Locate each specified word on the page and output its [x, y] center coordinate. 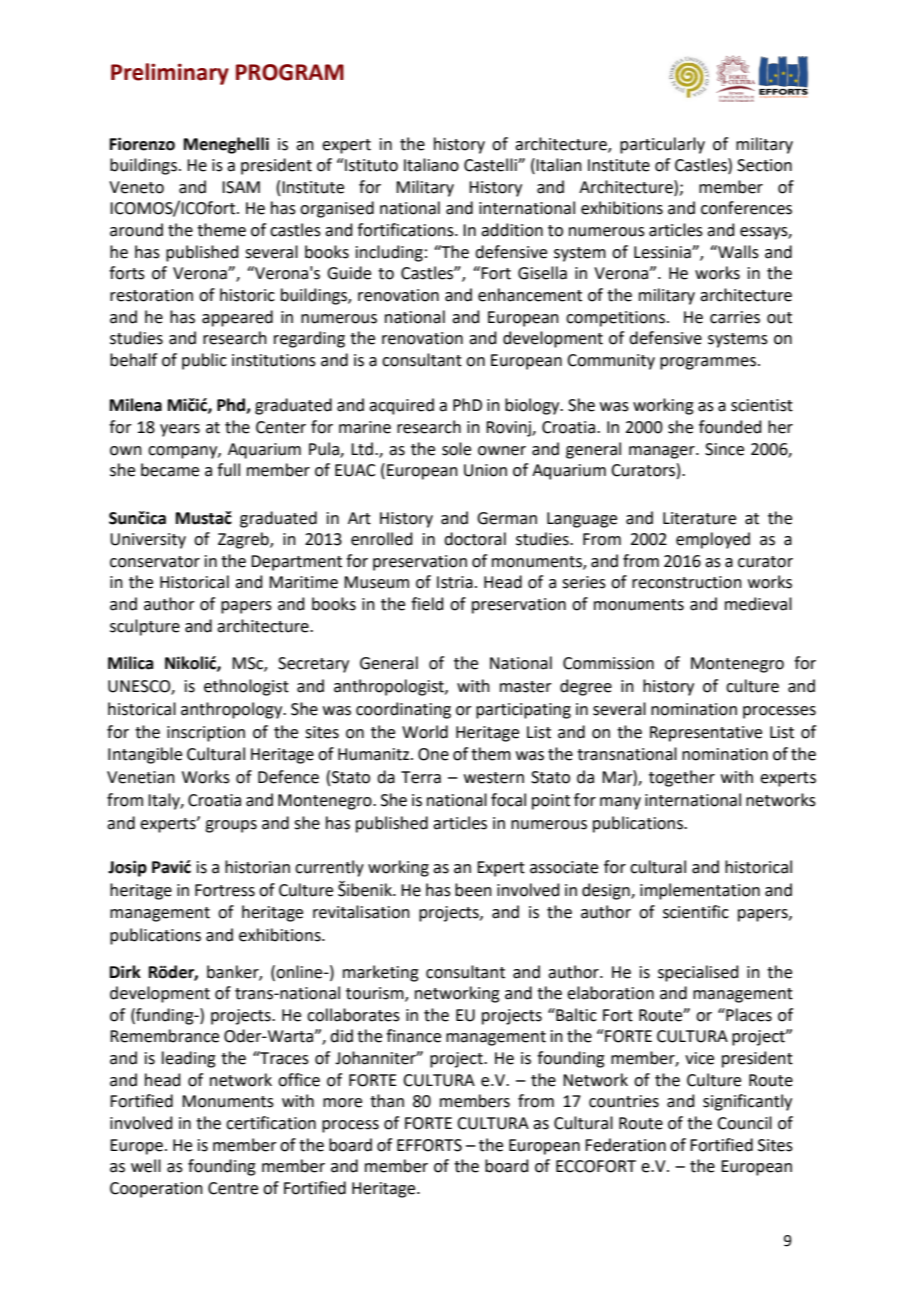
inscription [206, 734]
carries [735, 317]
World [425, 732]
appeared [237, 318]
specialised [698, 973]
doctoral [475, 539]
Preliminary [170, 74]
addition [512, 230]
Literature [699, 518]
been [473, 890]
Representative [706, 734]
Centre [233, 1188]
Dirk [125, 971]
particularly [662, 145]
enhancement [530, 295]
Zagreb [244, 540]
